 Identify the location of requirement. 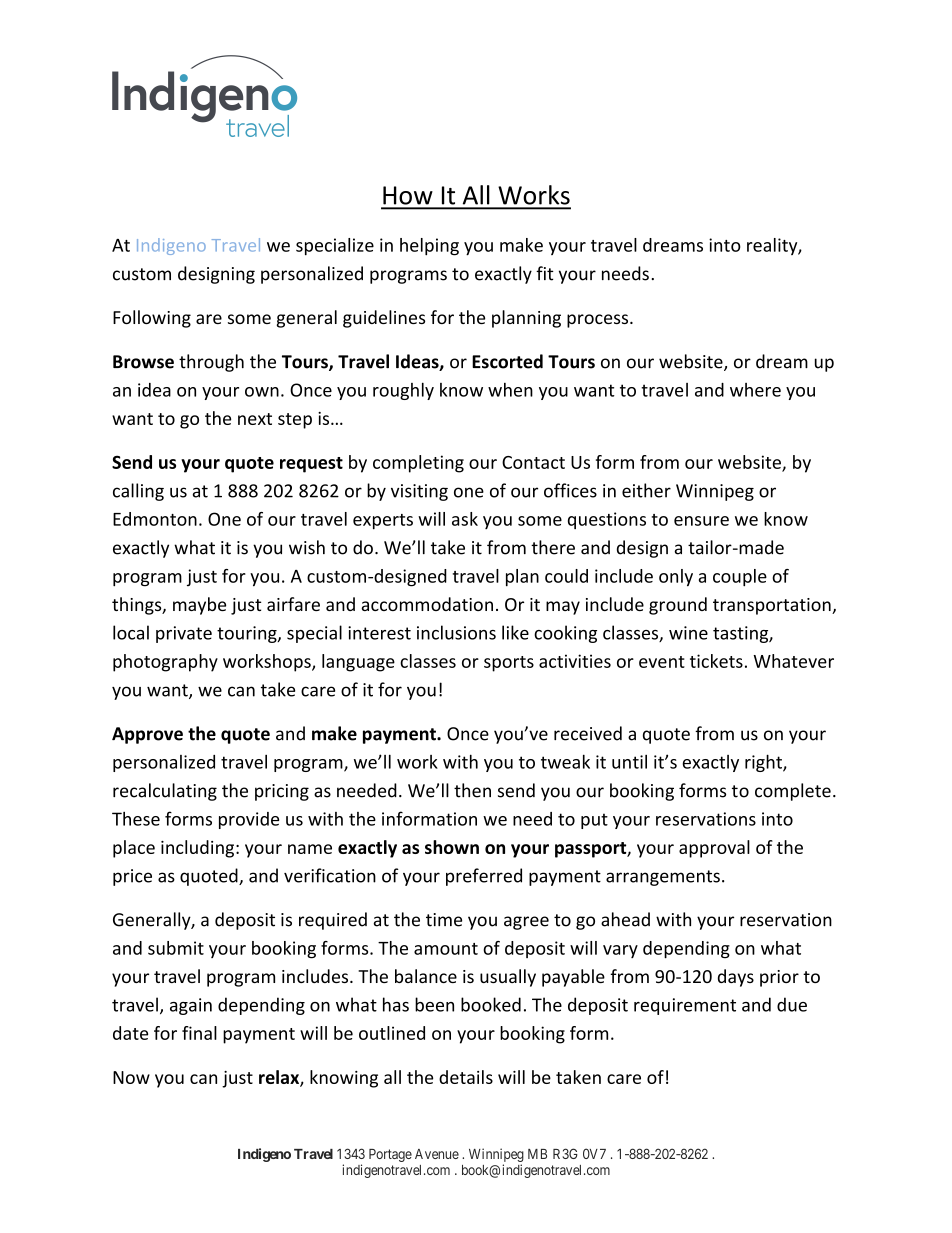
(685, 1006).
